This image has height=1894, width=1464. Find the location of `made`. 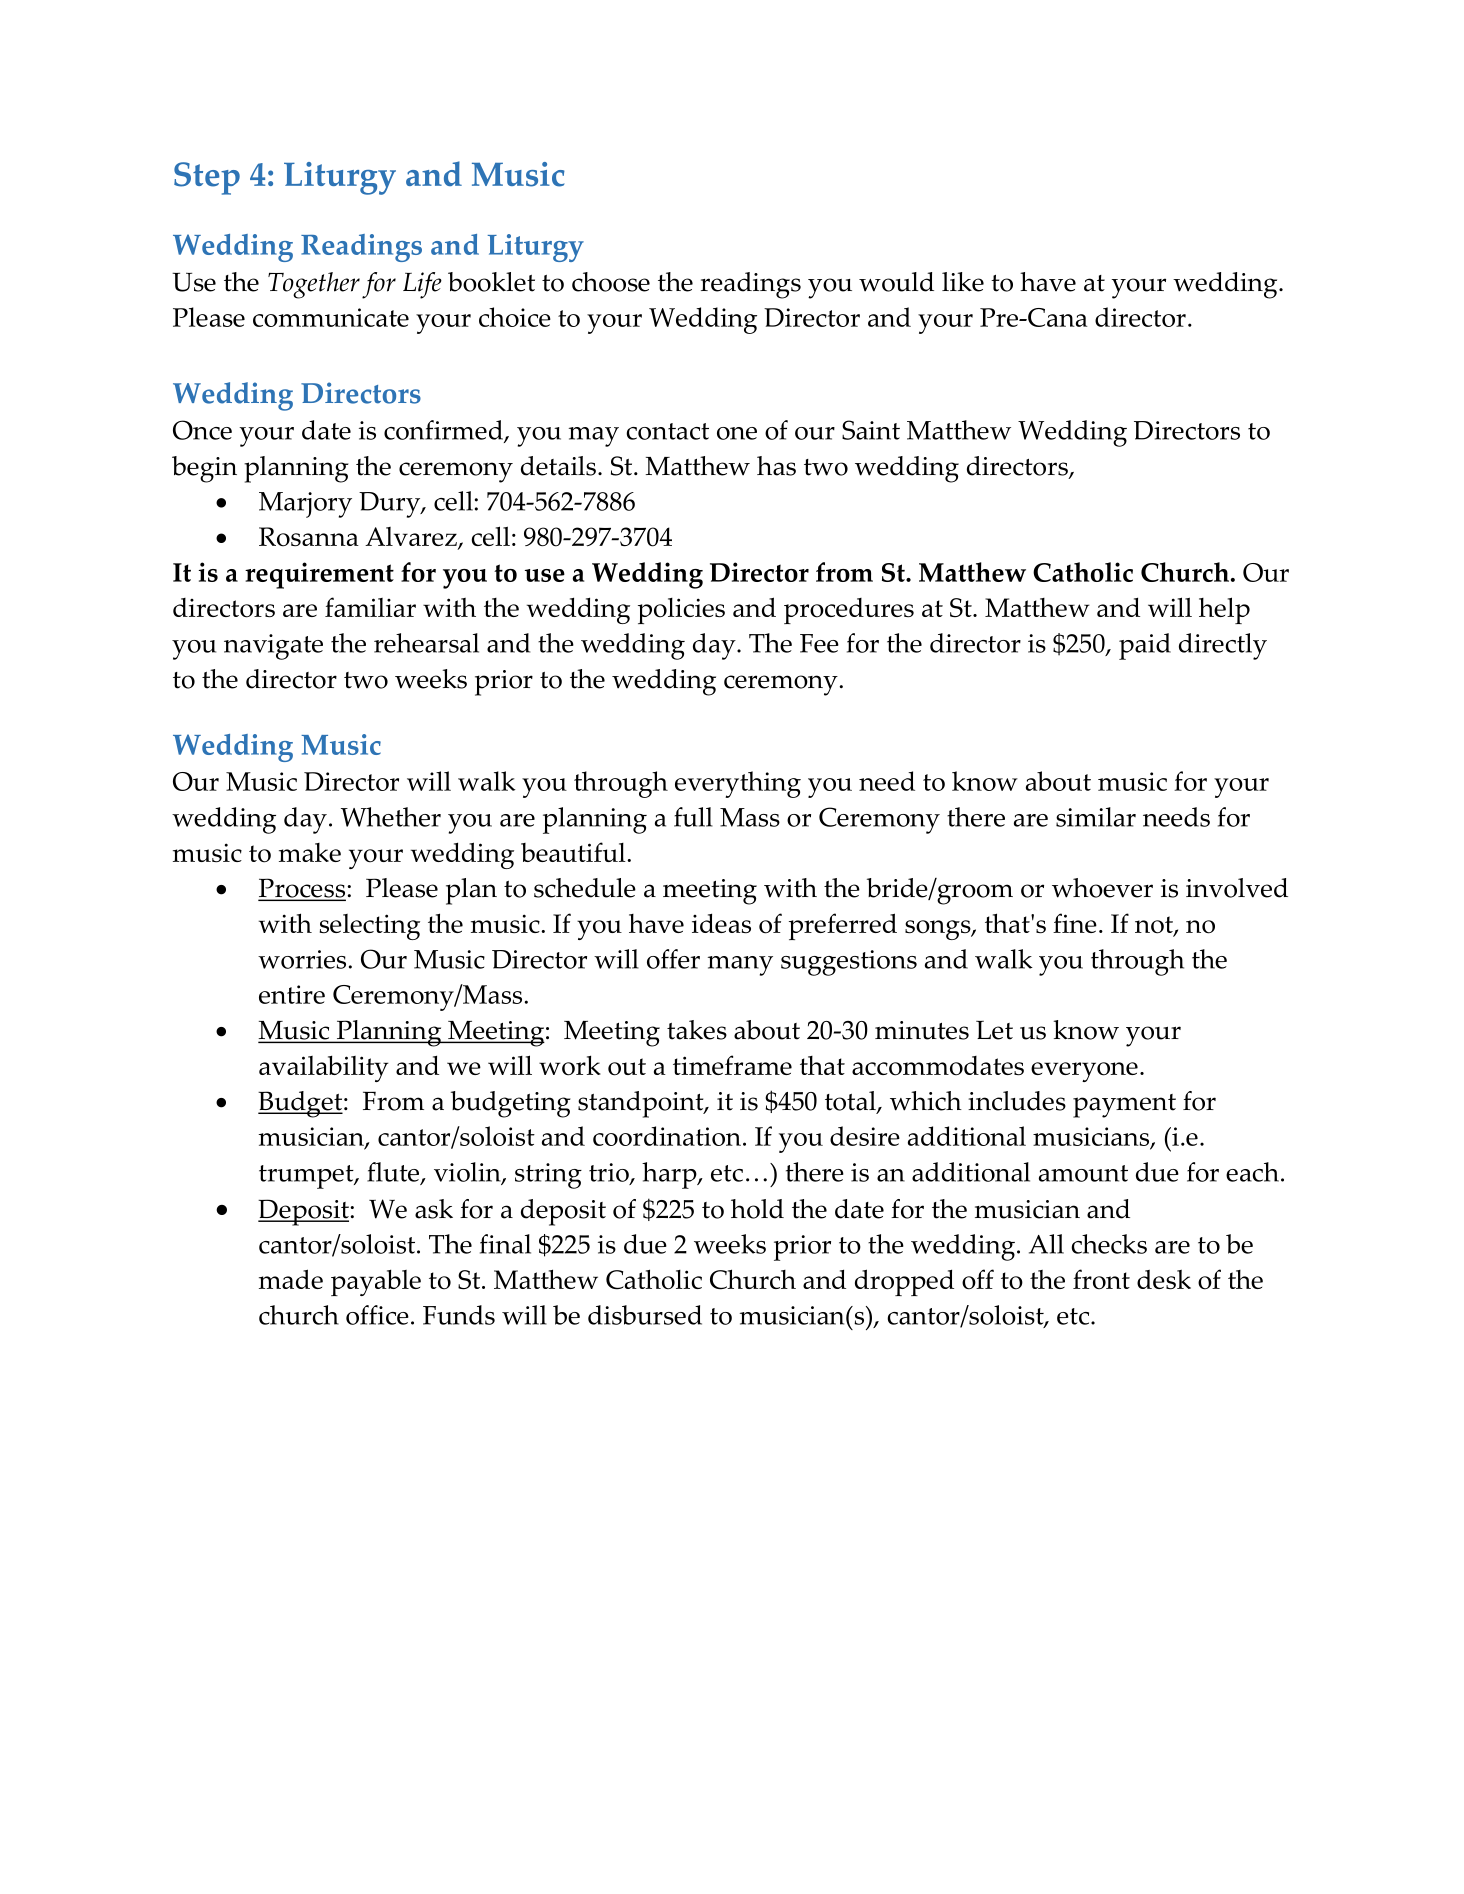

made is located at coordinates (291, 1279).
